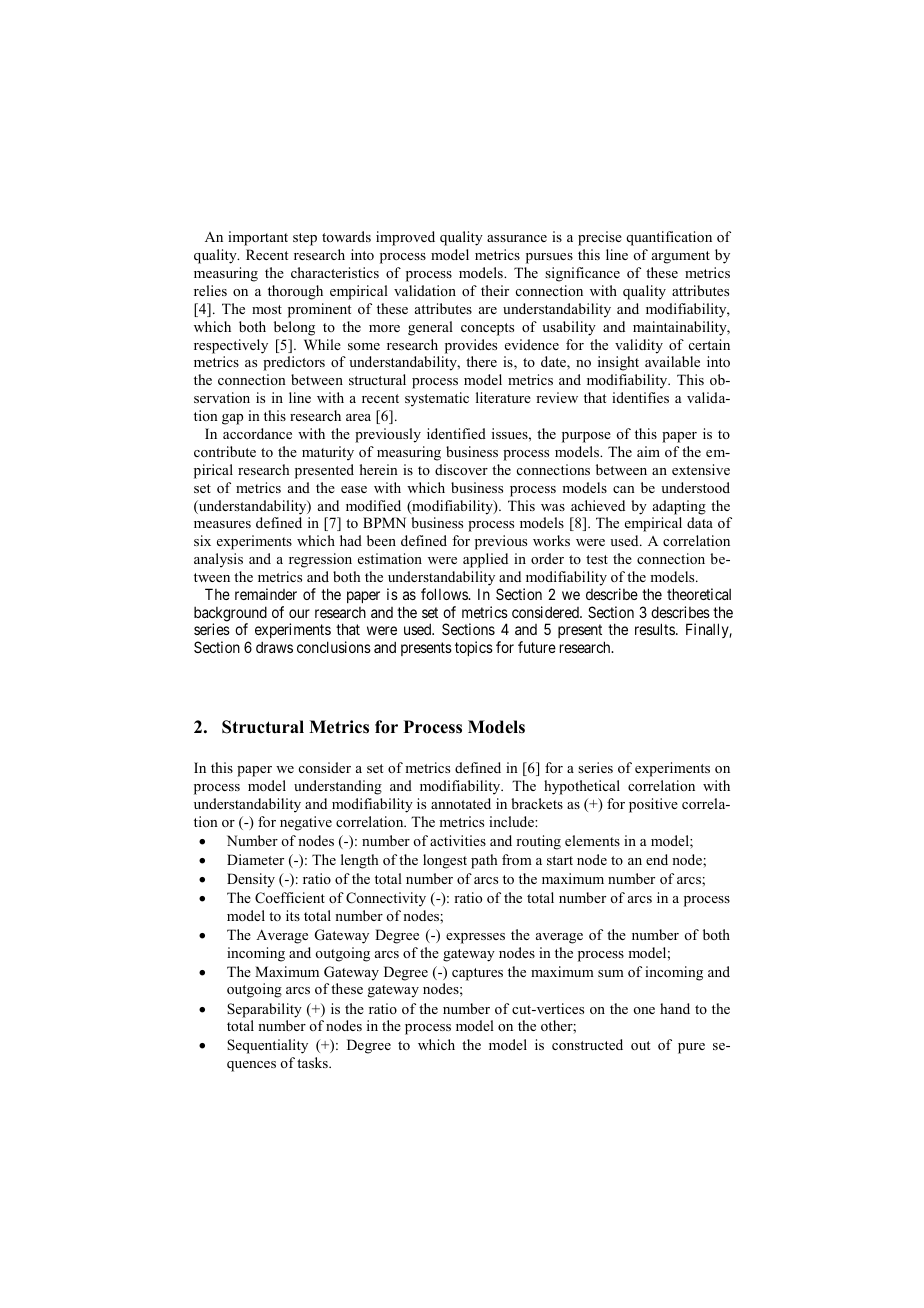 This screenshot has width=924, height=1308. What do you see at coordinates (258, 238) in the screenshot?
I see `important` at bounding box center [258, 238].
